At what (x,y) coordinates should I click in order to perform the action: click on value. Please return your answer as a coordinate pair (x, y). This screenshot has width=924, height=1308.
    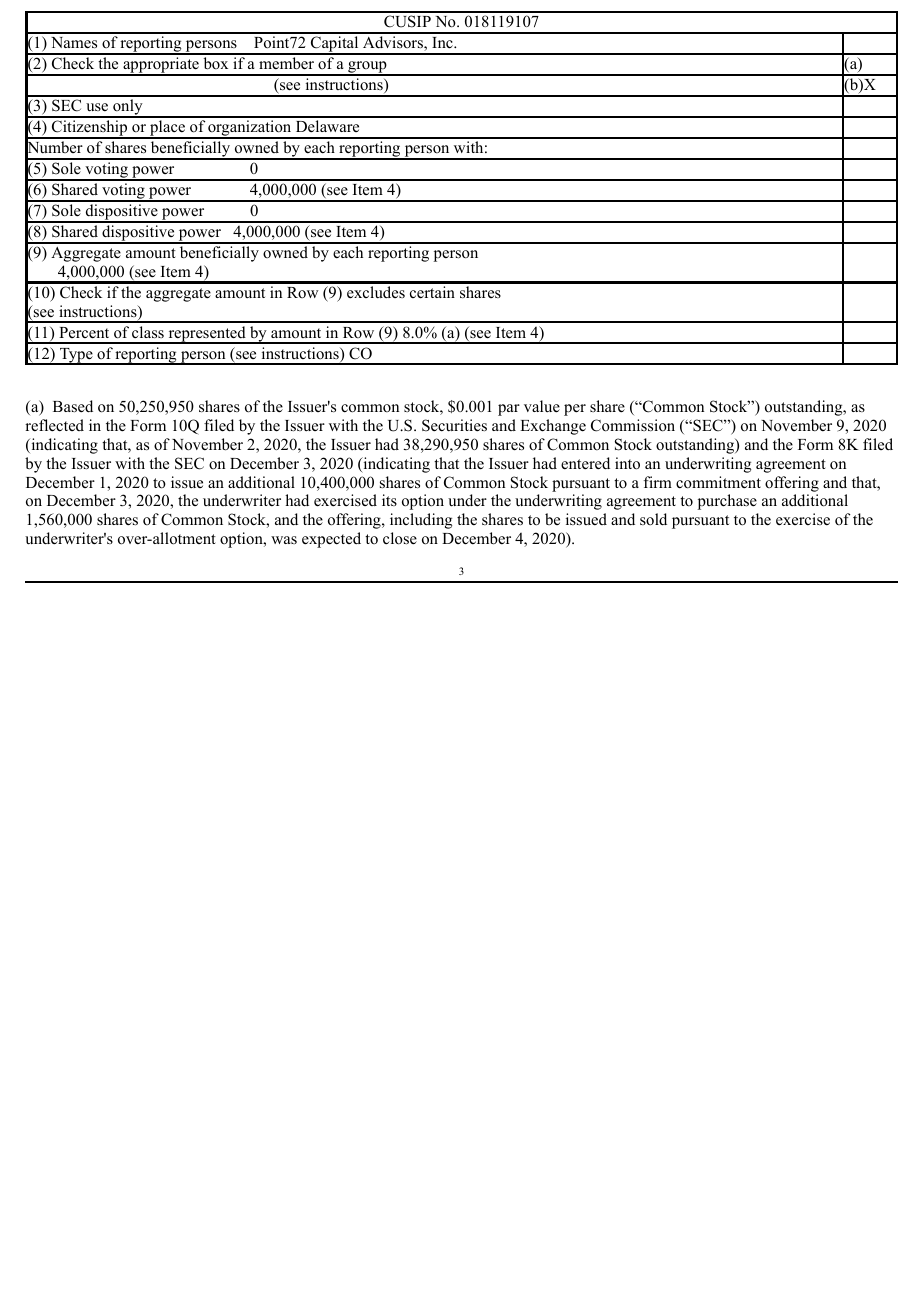
    Looking at the image, I should click on (542, 406).
